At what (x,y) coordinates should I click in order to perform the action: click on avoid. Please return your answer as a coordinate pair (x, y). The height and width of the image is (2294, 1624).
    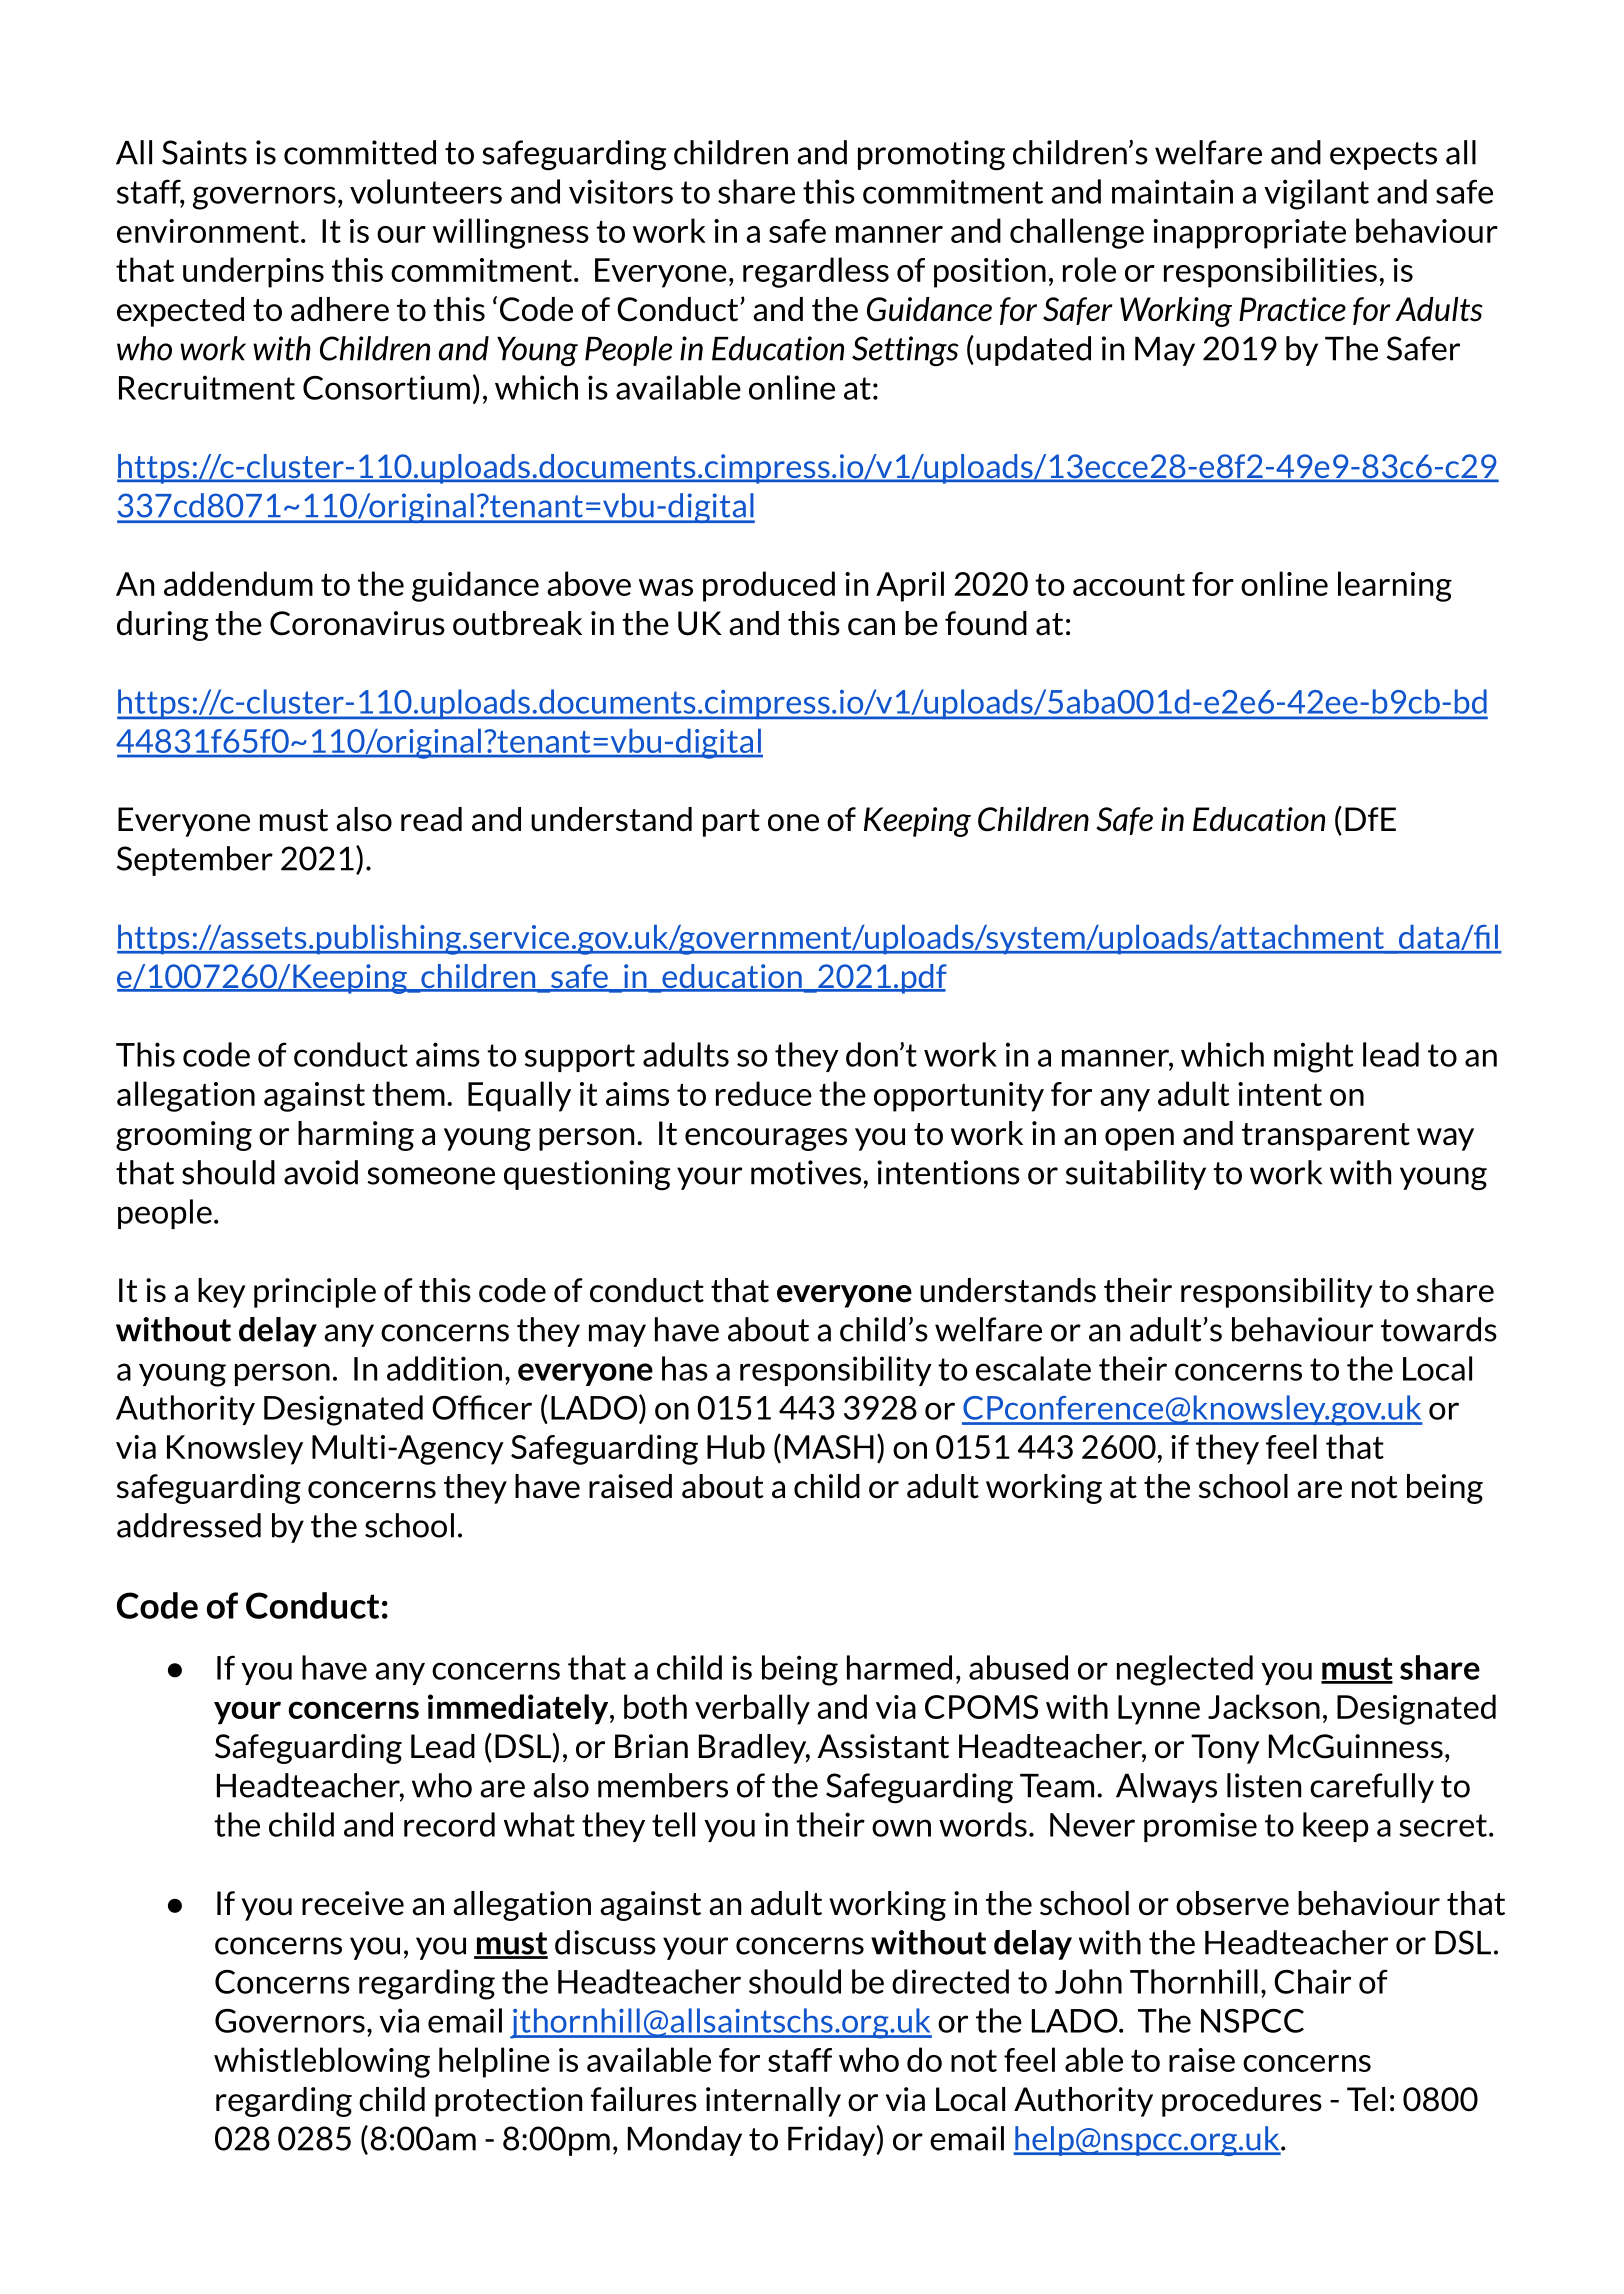
    Looking at the image, I should click on (321, 1172).
